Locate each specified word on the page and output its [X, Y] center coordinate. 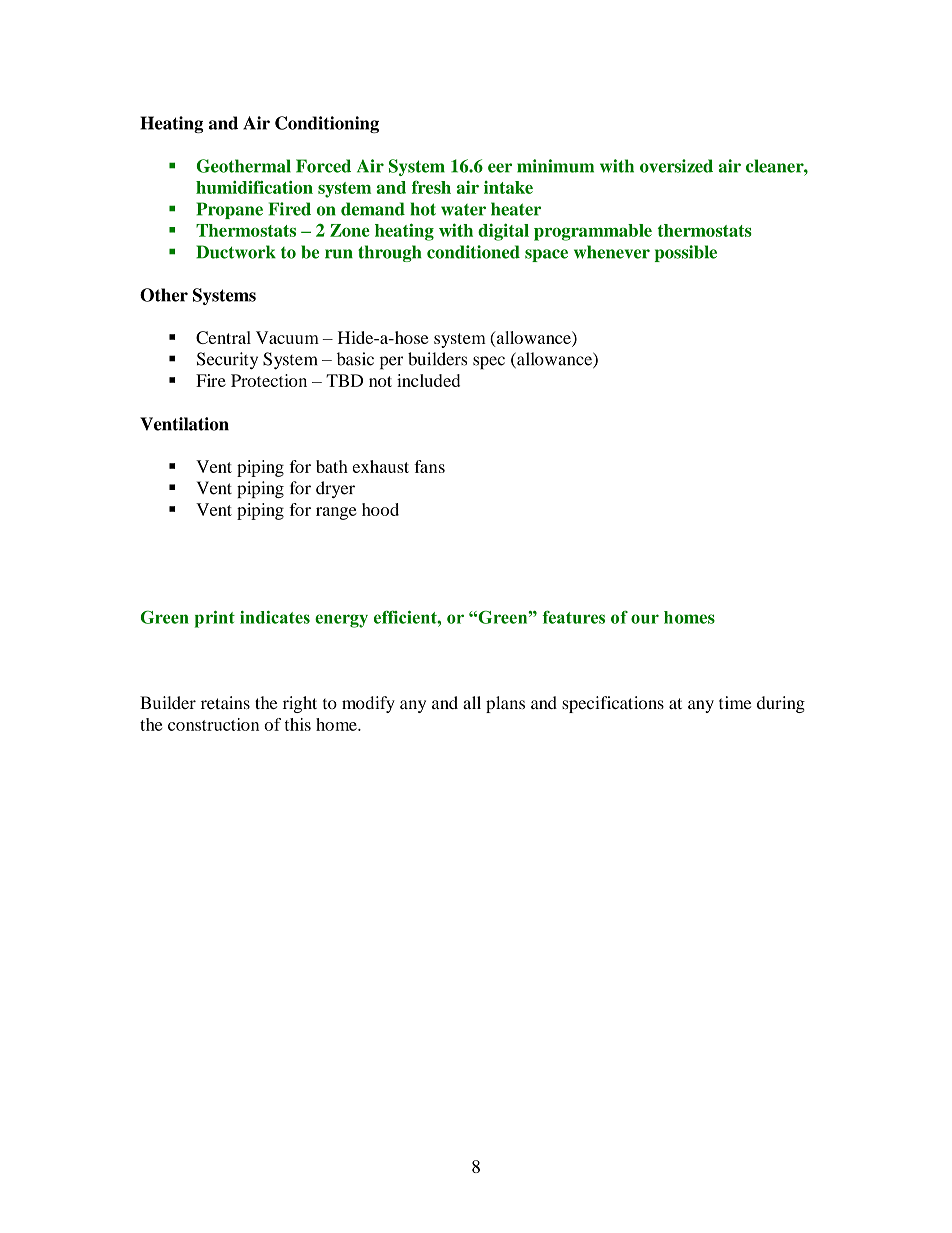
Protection [269, 380]
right [300, 704]
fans [429, 466]
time [735, 702]
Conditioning [327, 124]
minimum [555, 166]
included [428, 380]
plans [505, 704]
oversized [676, 166]
